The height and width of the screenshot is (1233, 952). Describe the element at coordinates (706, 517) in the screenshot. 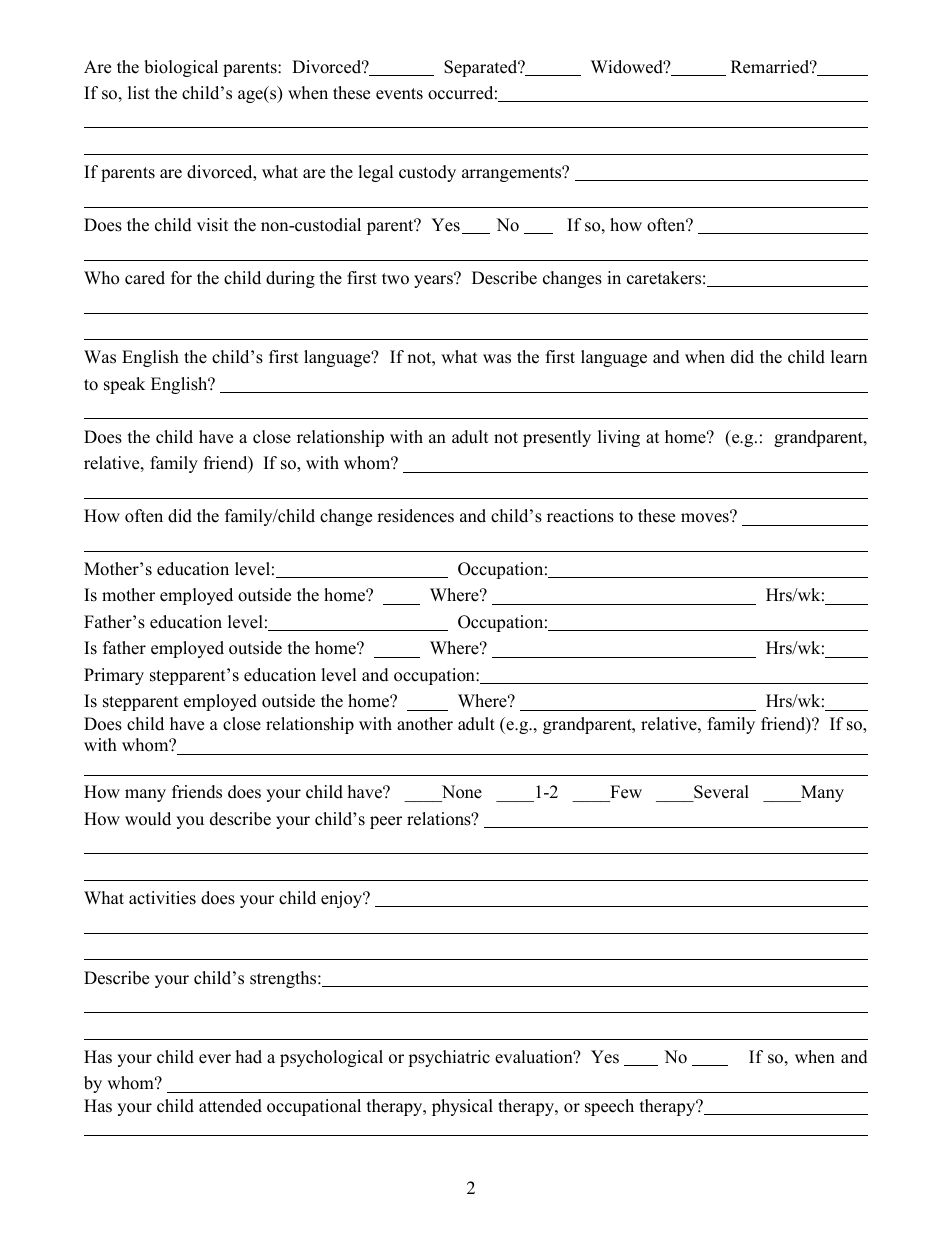

I see `moves` at that location.
